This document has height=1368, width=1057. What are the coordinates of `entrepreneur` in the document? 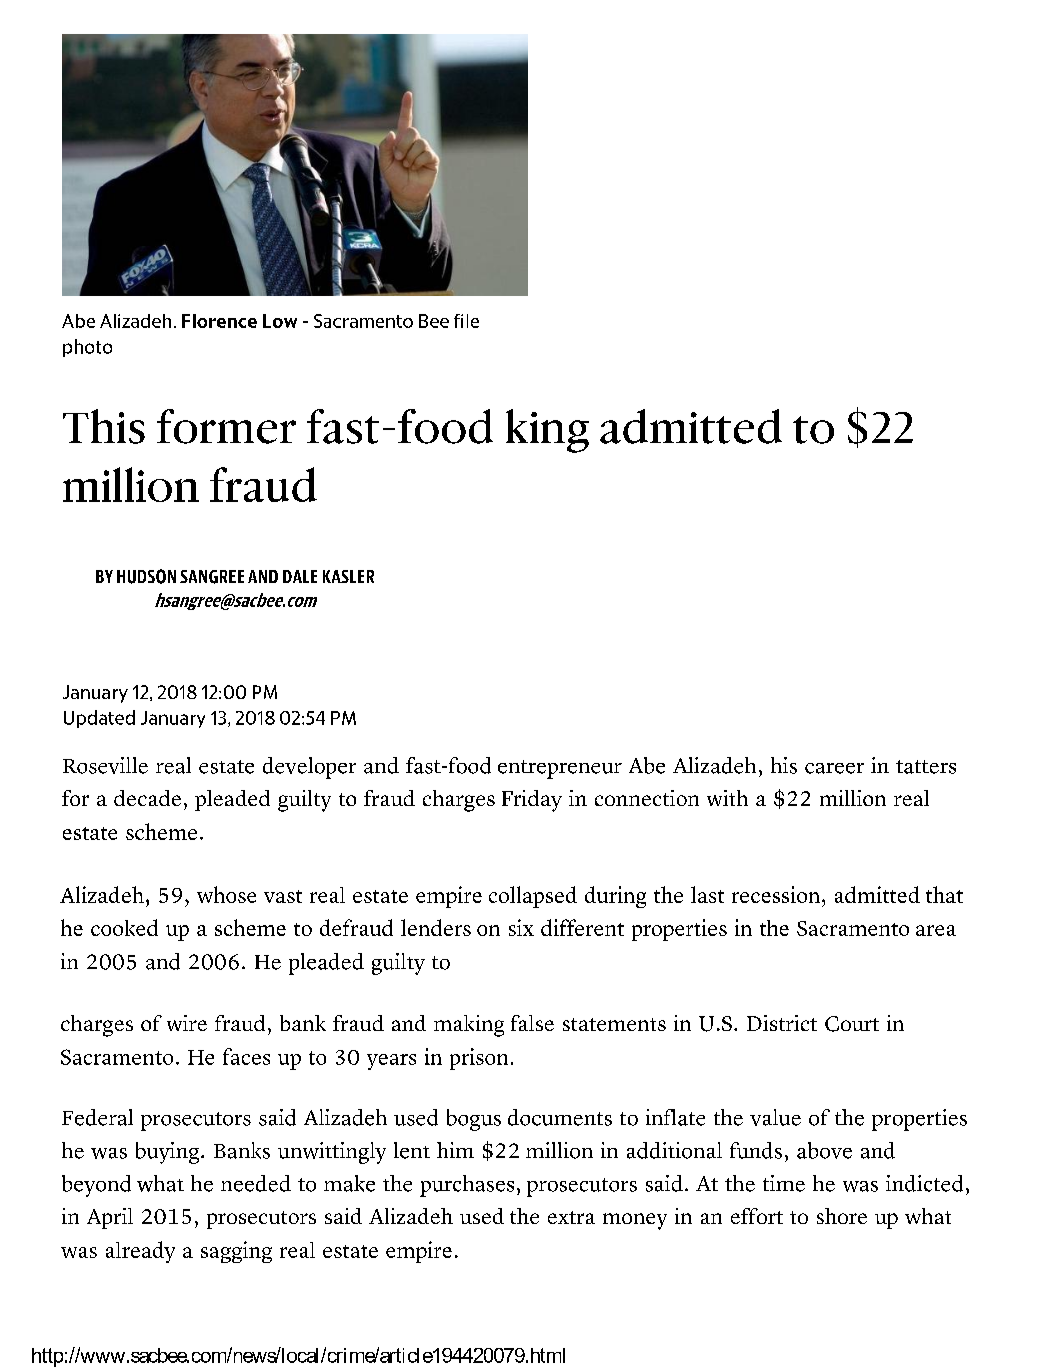 It's located at (560, 769).
